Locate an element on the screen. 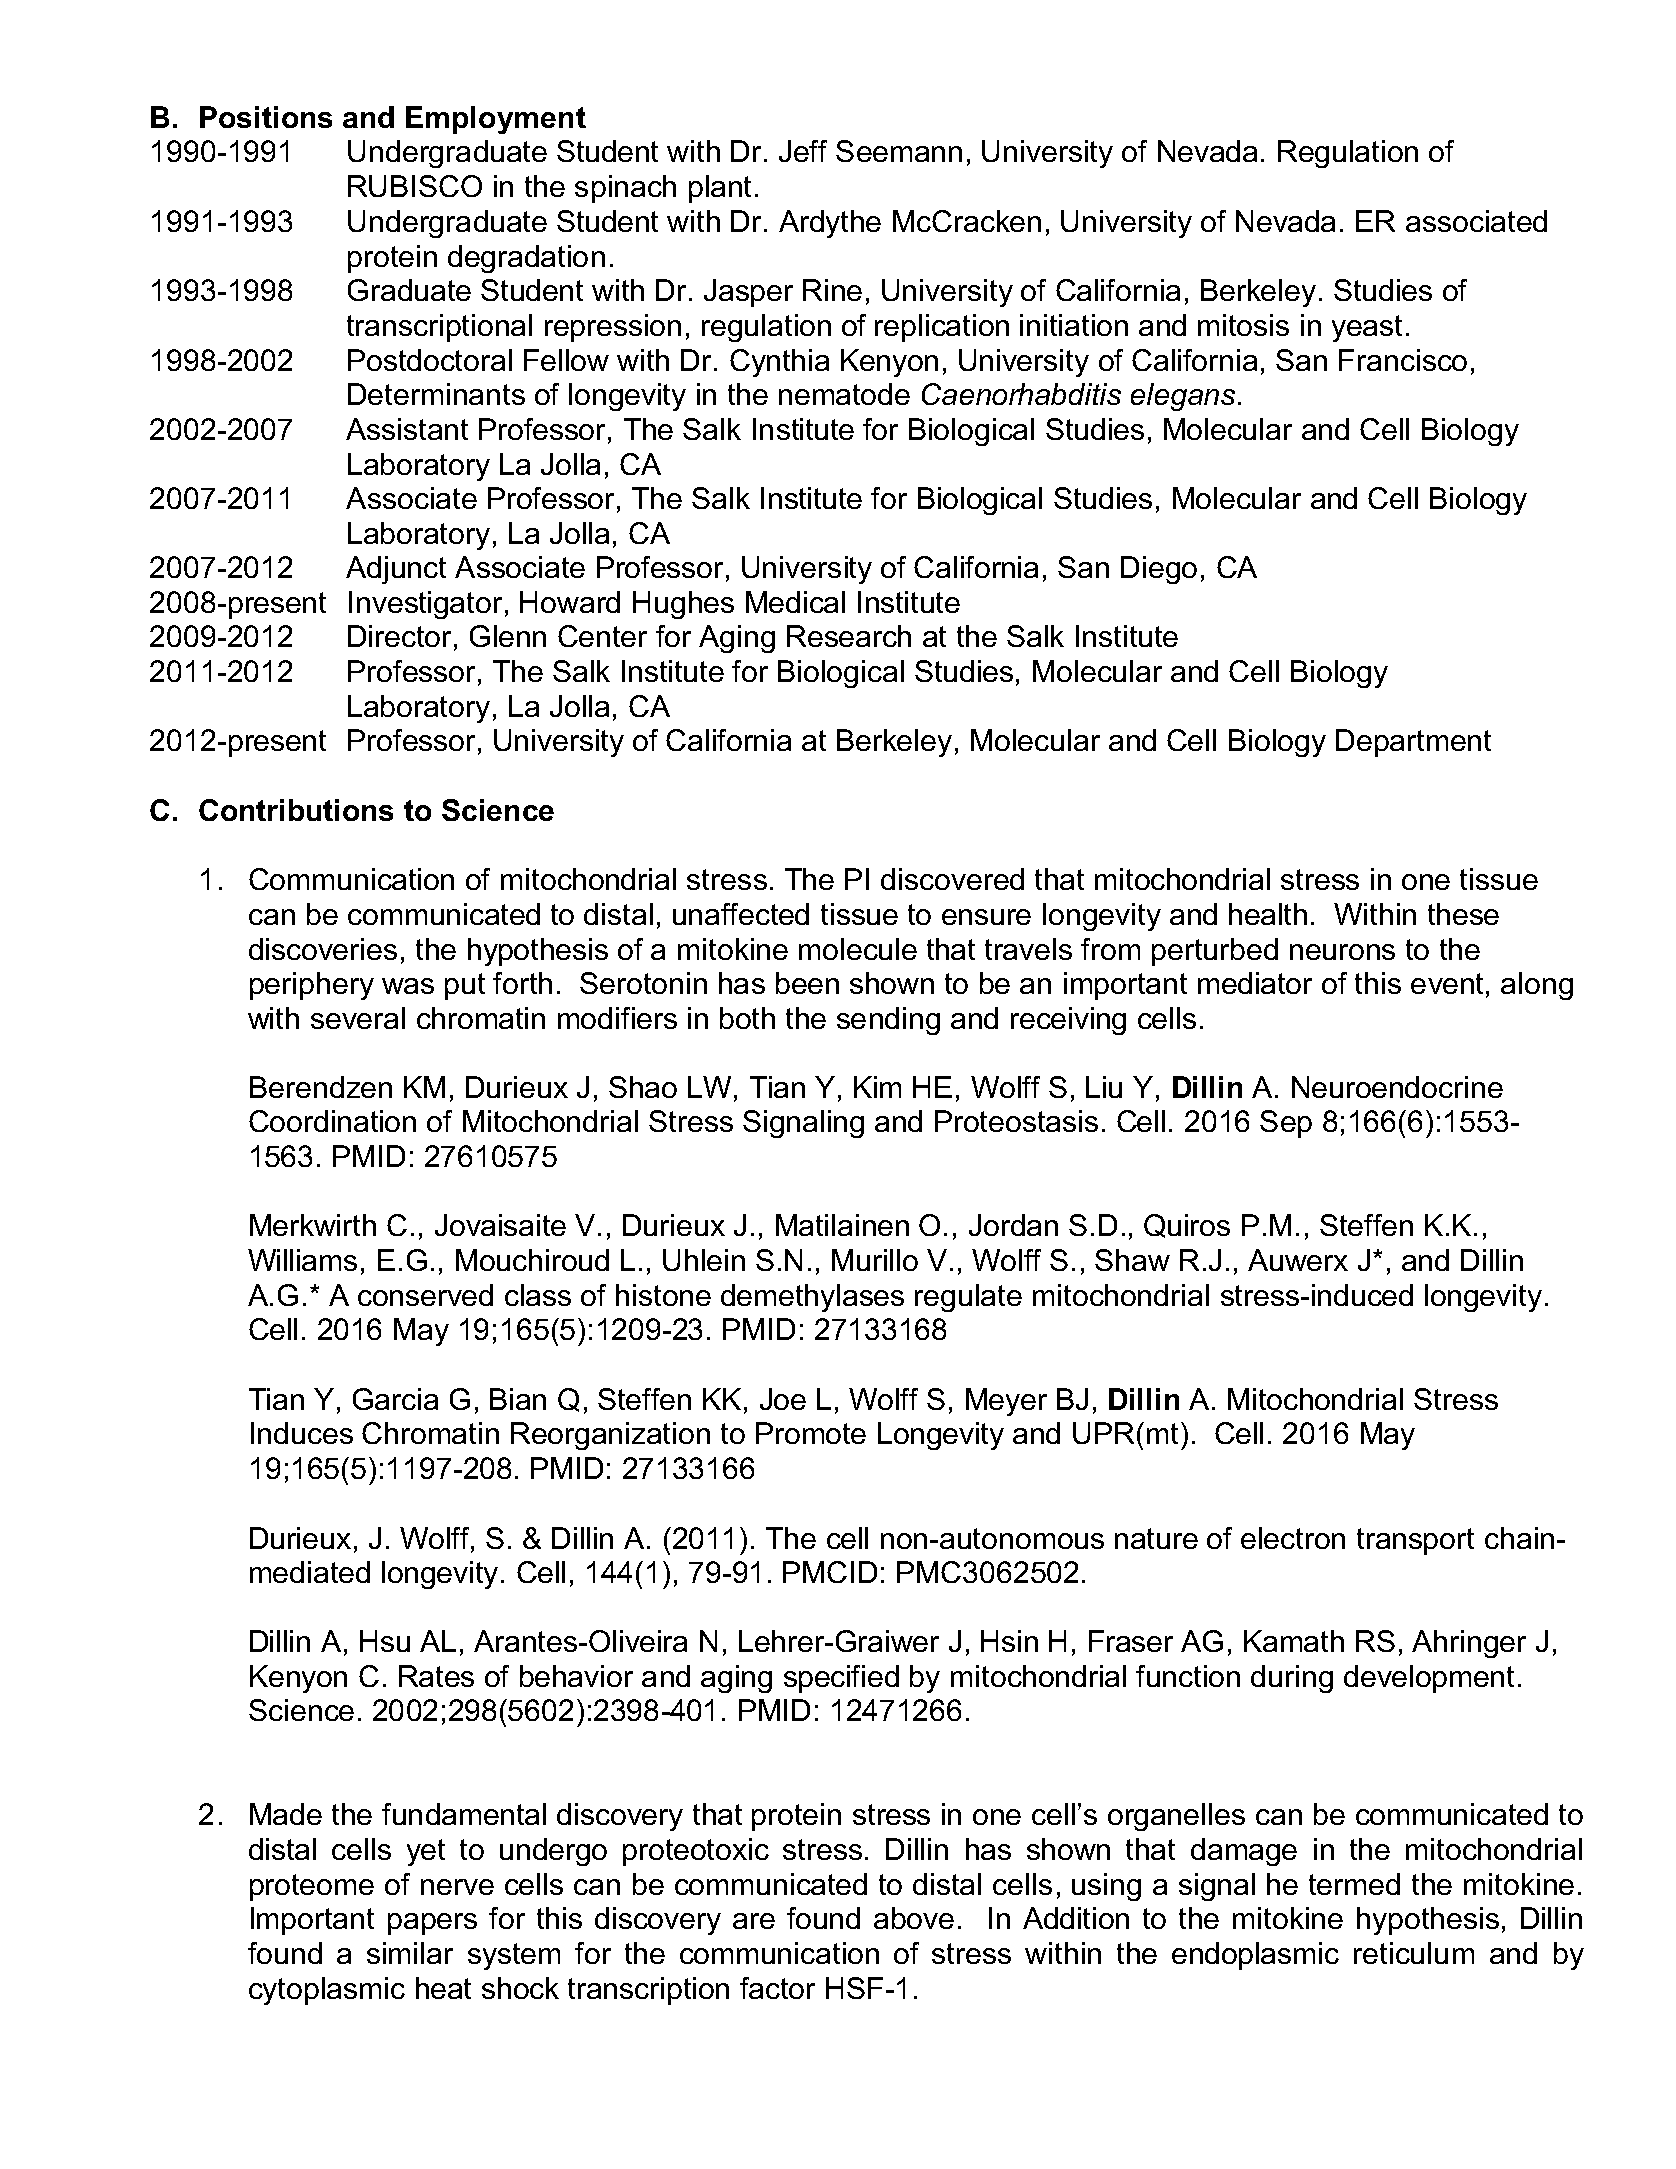 The height and width of the screenshot is (2169, 1676). sending is located at coordinates (888, 1021).
